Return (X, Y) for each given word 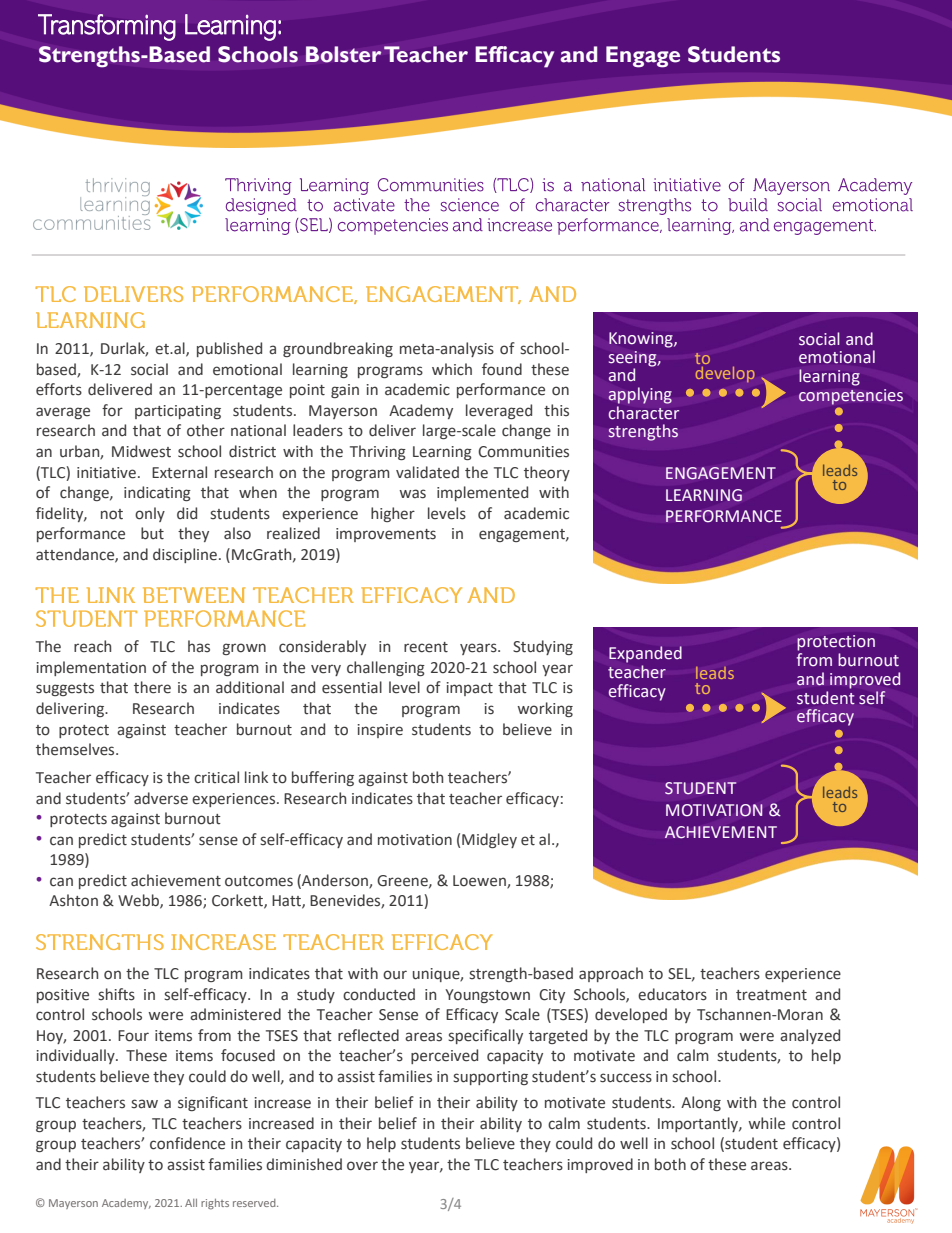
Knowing (642, 340)
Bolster (344, 54)
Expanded (645, 654)
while (766, 1123)
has (199, 646)
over (362, 1166)
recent (426, 647)
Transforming (107, 27)
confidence (187, 1143)
